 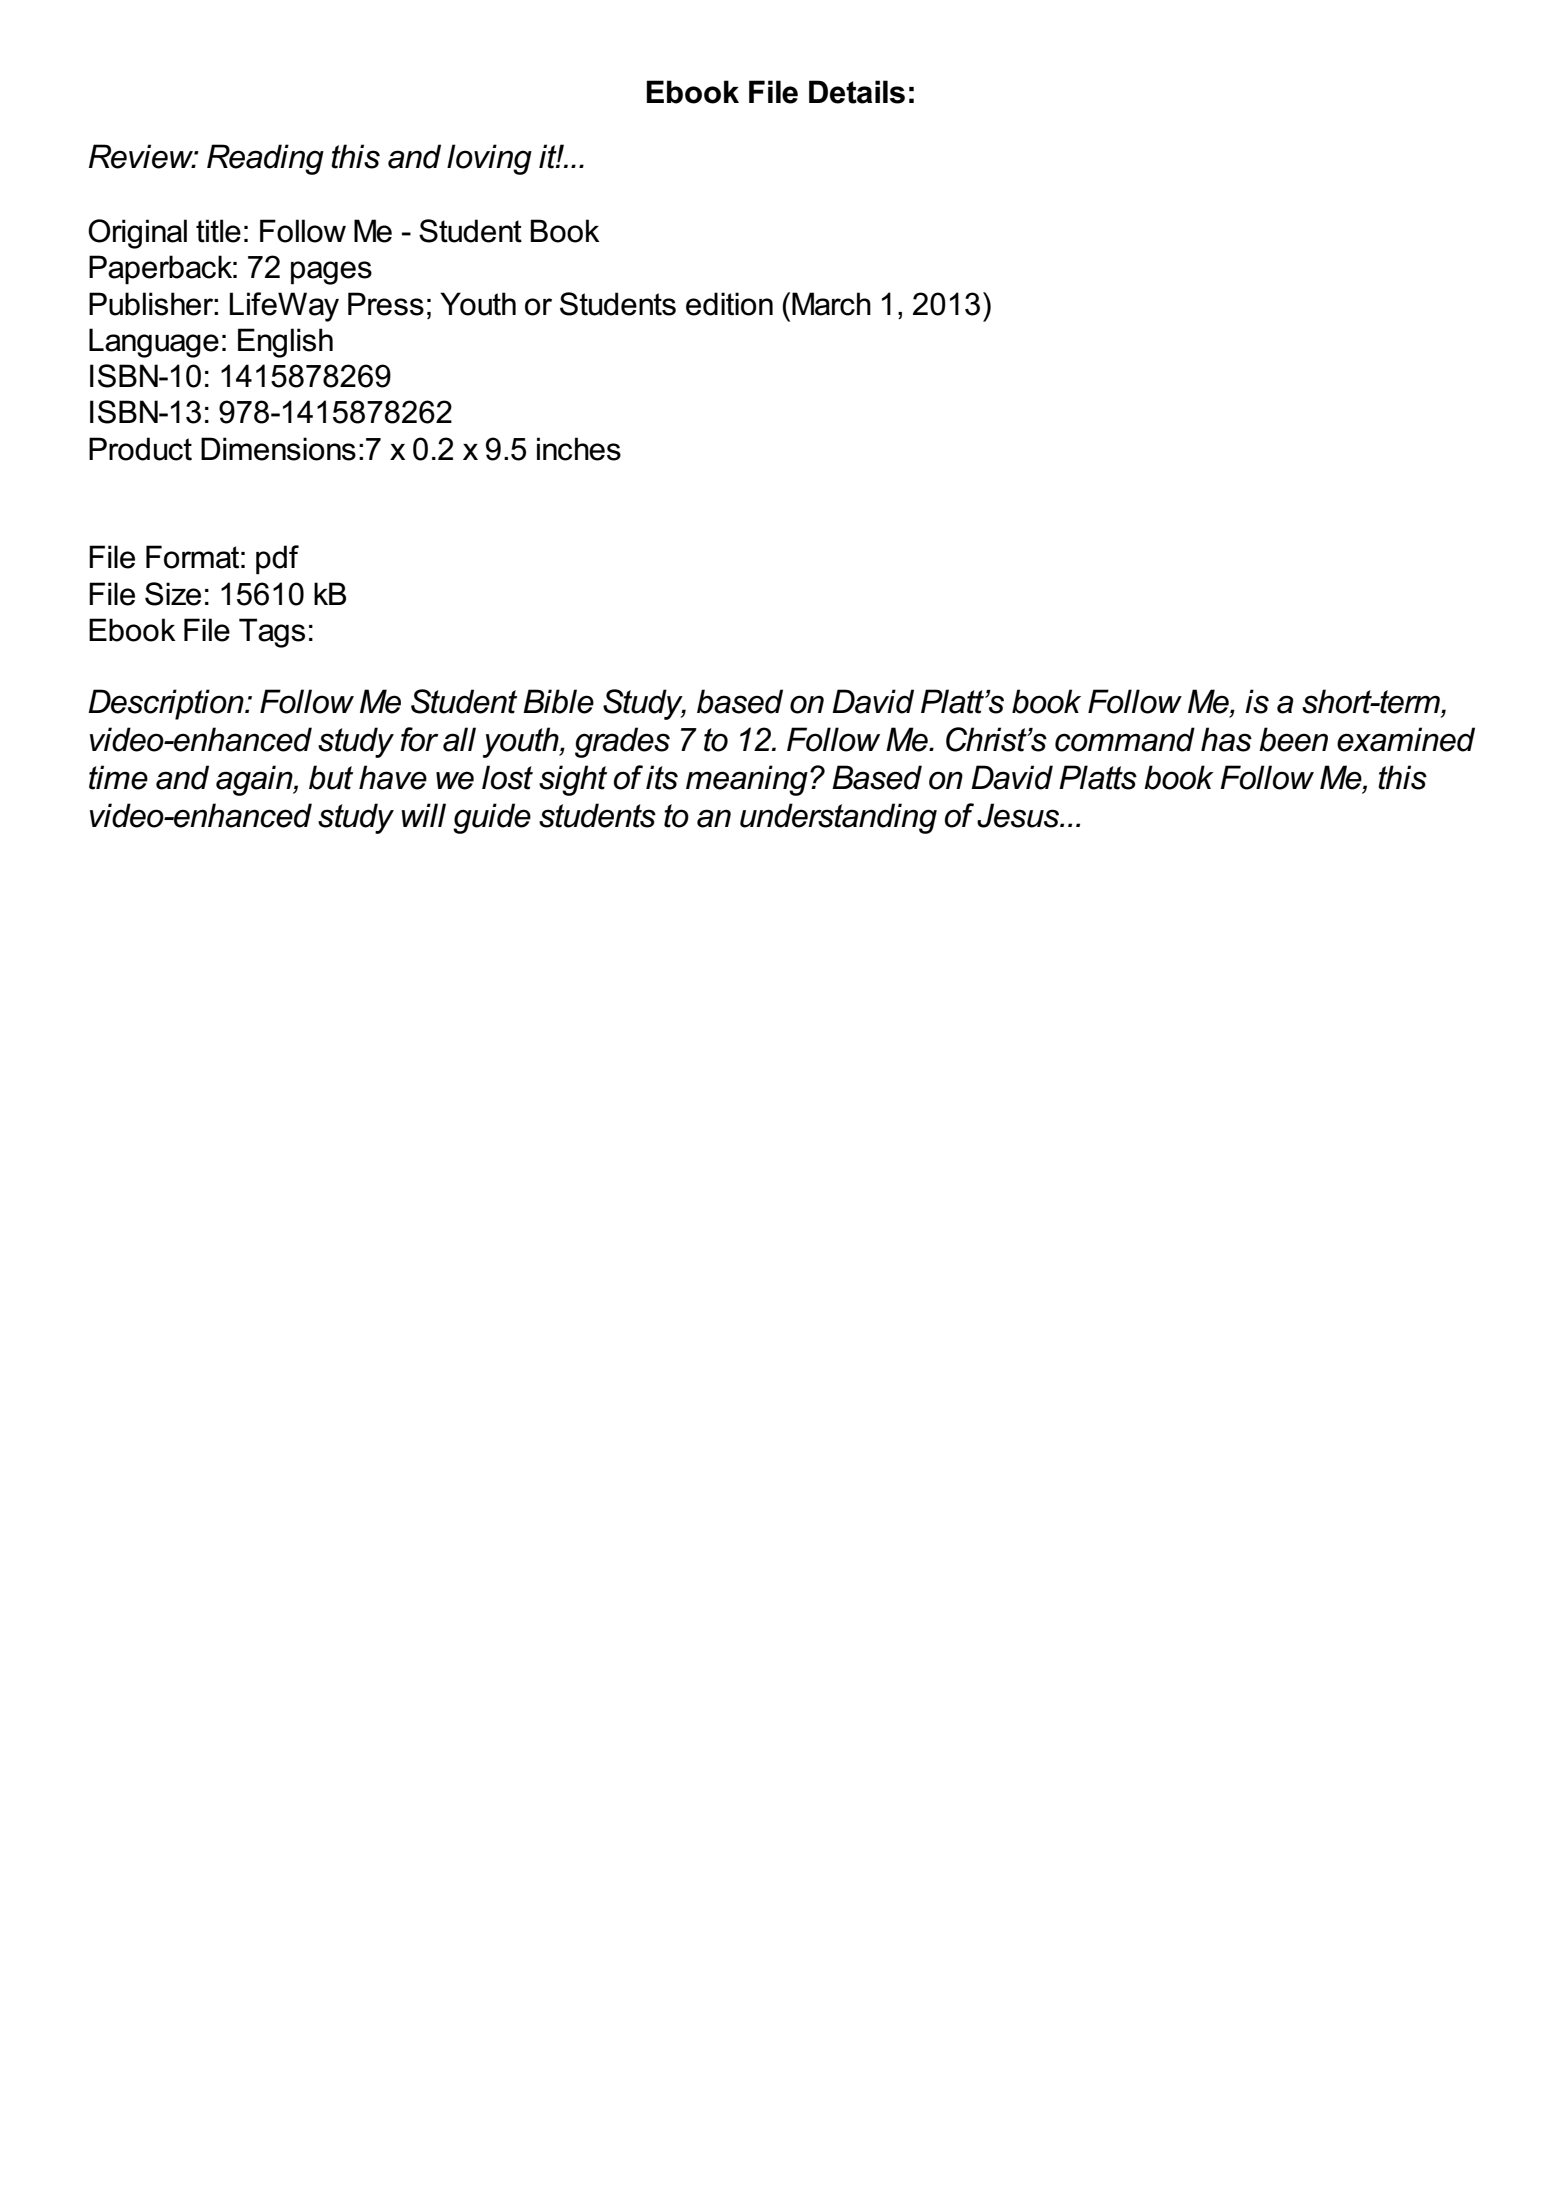 I want to click on has, so click(x=1226, y=739).
